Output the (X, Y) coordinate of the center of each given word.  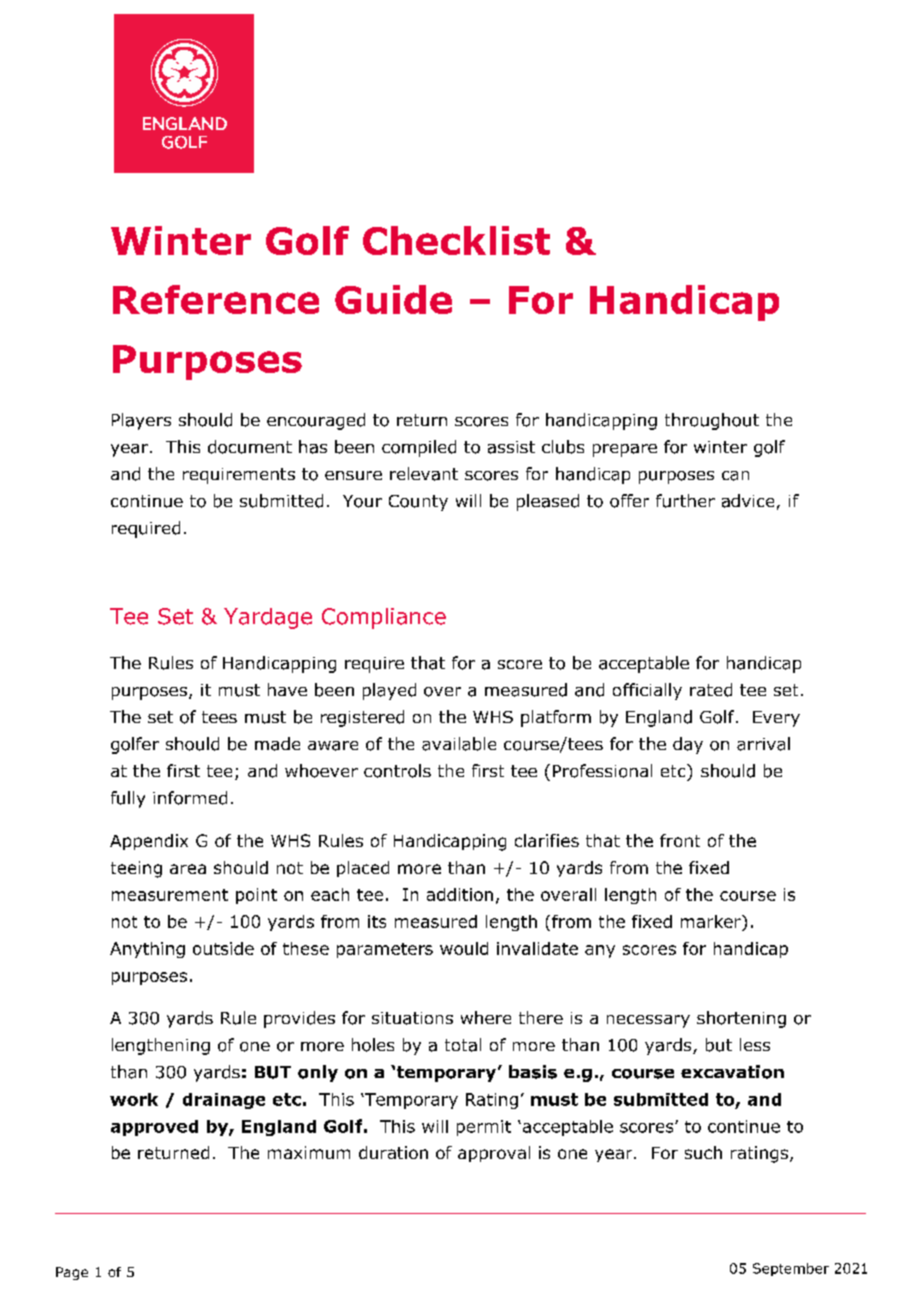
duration (393, 1152)
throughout (712, 421)
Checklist (456, 240)
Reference (216, 299)
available (459, 744)
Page (72, 1273)
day (688, 745)
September (791, 1269)
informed (190, 798)
